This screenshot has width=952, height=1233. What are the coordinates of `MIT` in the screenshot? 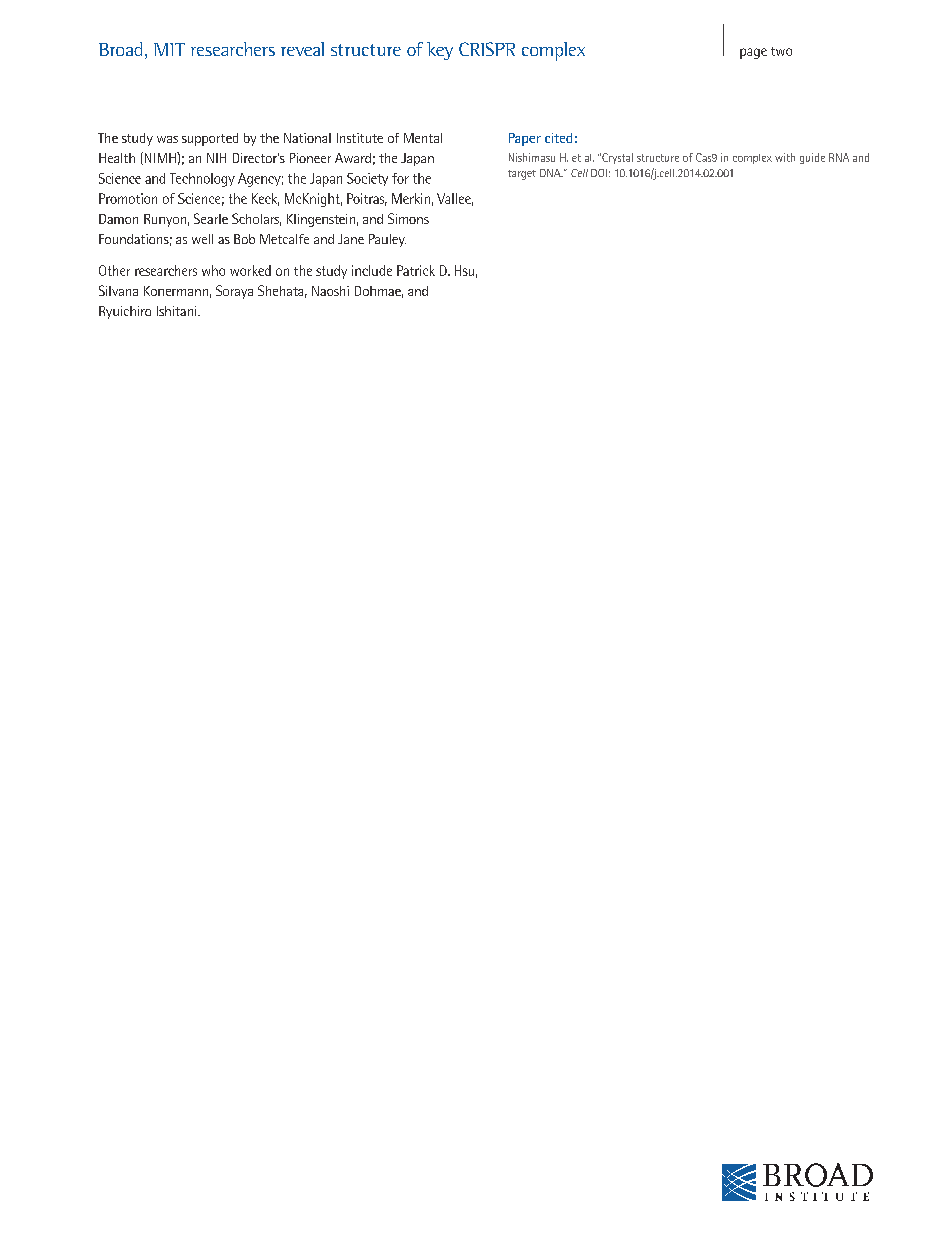 It's located at (169, 49).
